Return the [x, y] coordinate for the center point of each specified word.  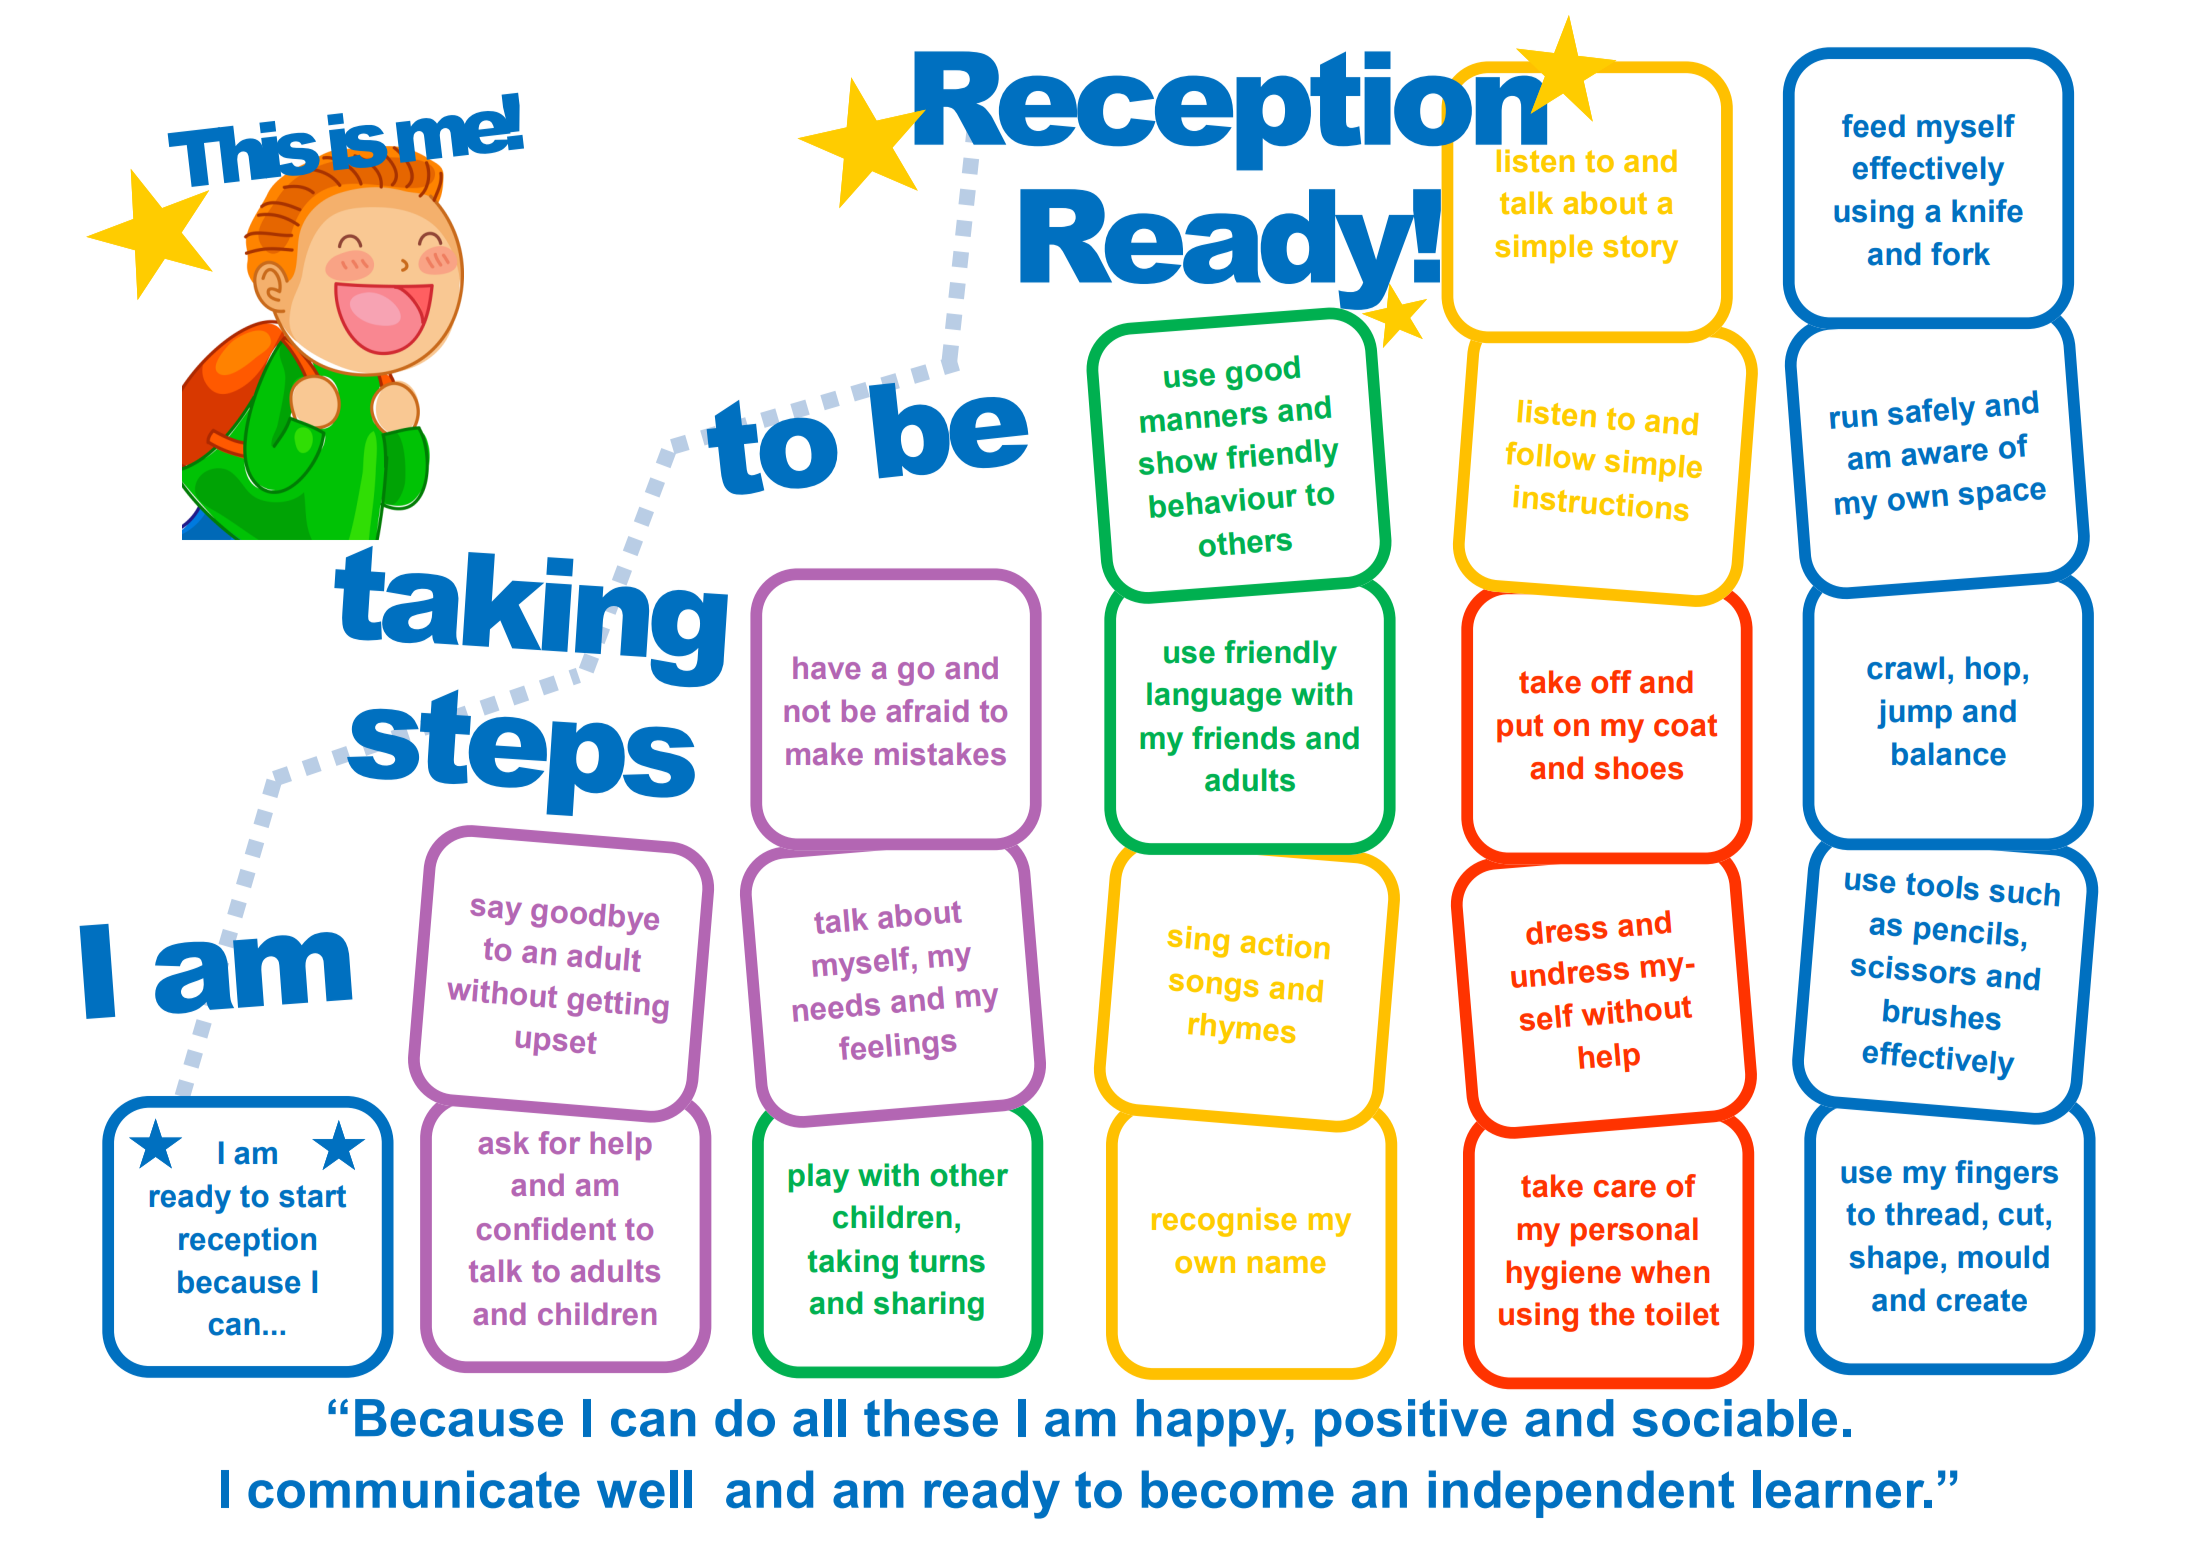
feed [1873, 126]
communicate [414, 1489]
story [1640, 249]
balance [1949, 754]
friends [1243, 738]
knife [1987, 211]
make [824, 754]
